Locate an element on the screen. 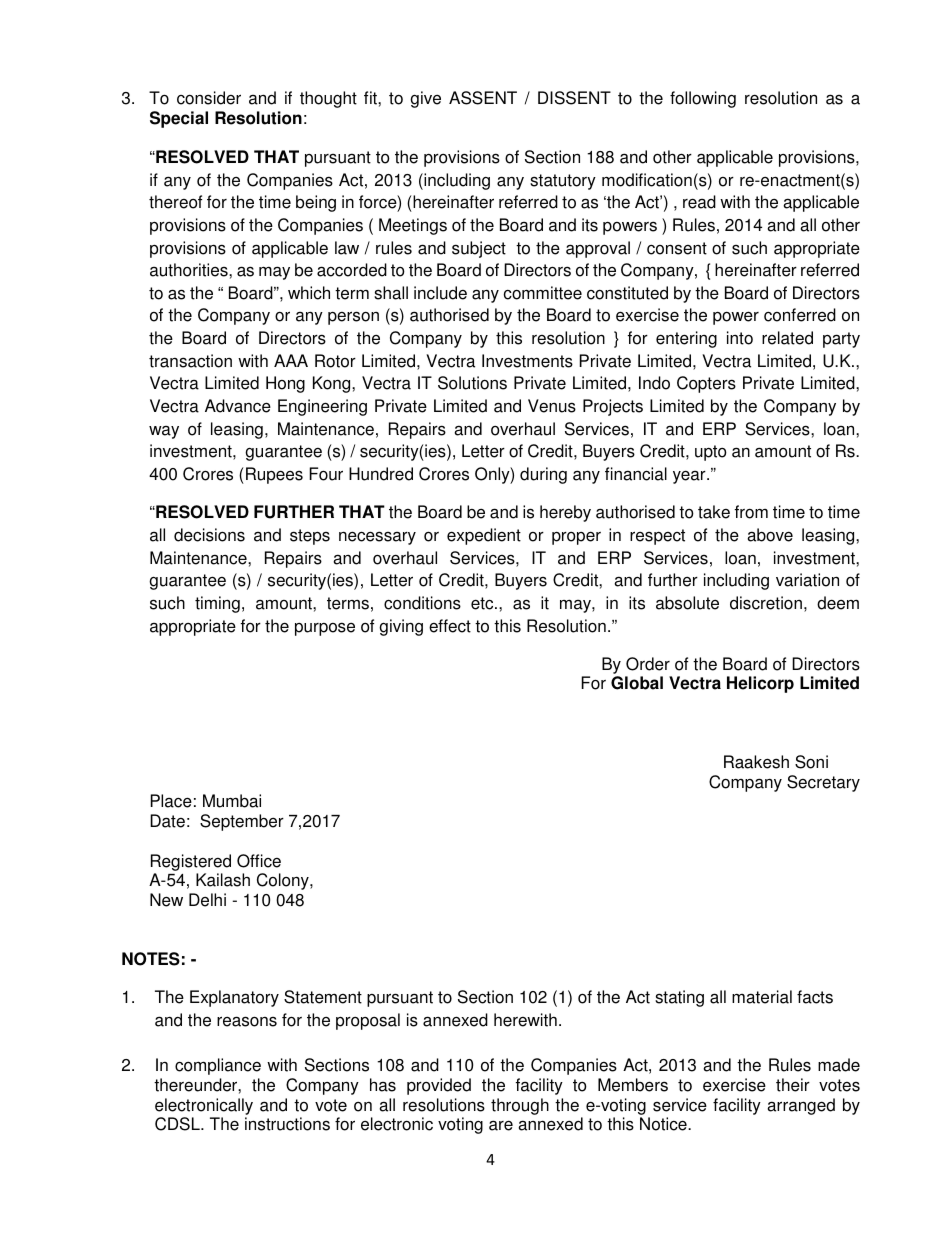 This screenshot has width=952, height=1233. transaction is located at coordinates (190, 361).
